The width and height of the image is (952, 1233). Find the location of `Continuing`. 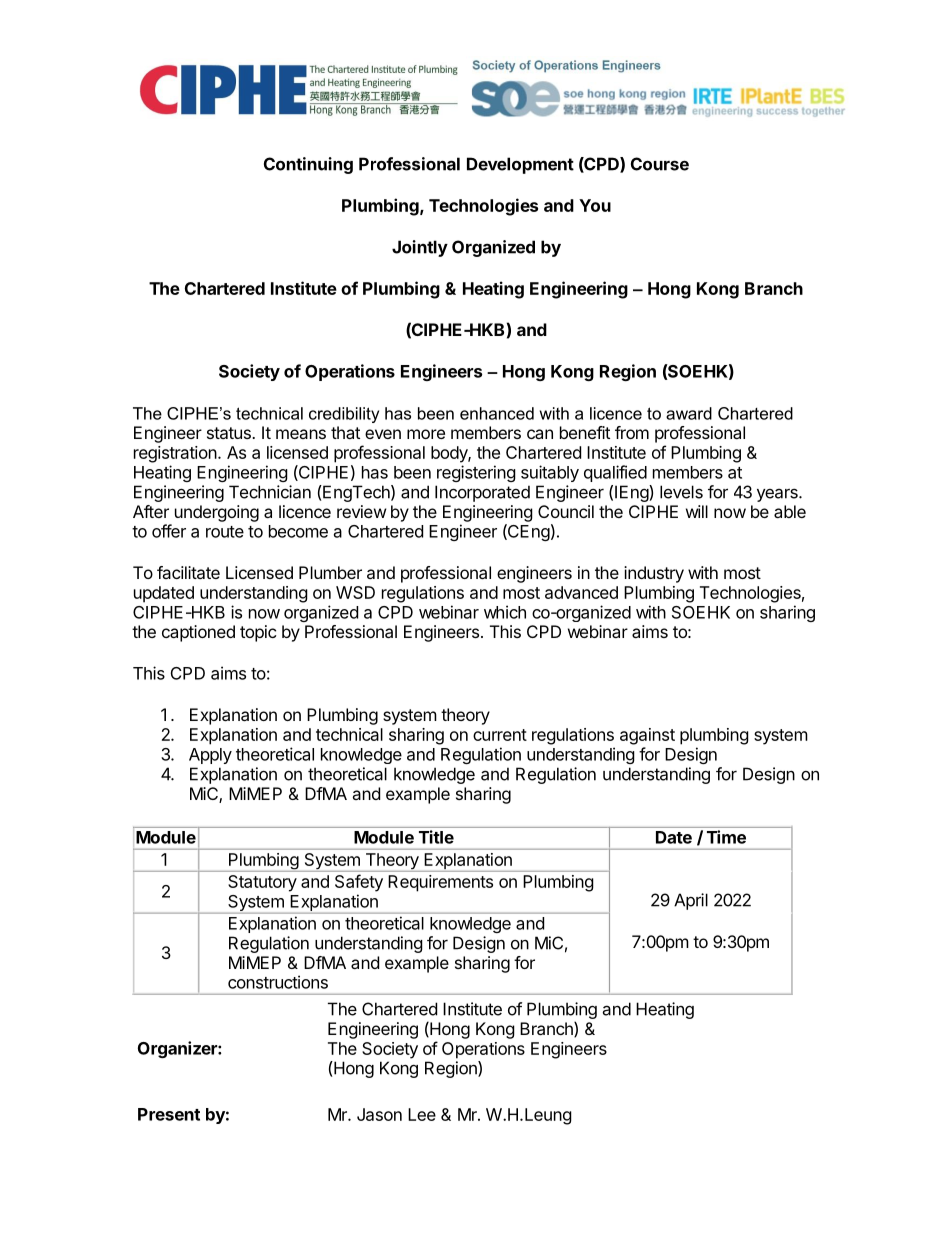

Continuing is located at coordinates (308, 165).
